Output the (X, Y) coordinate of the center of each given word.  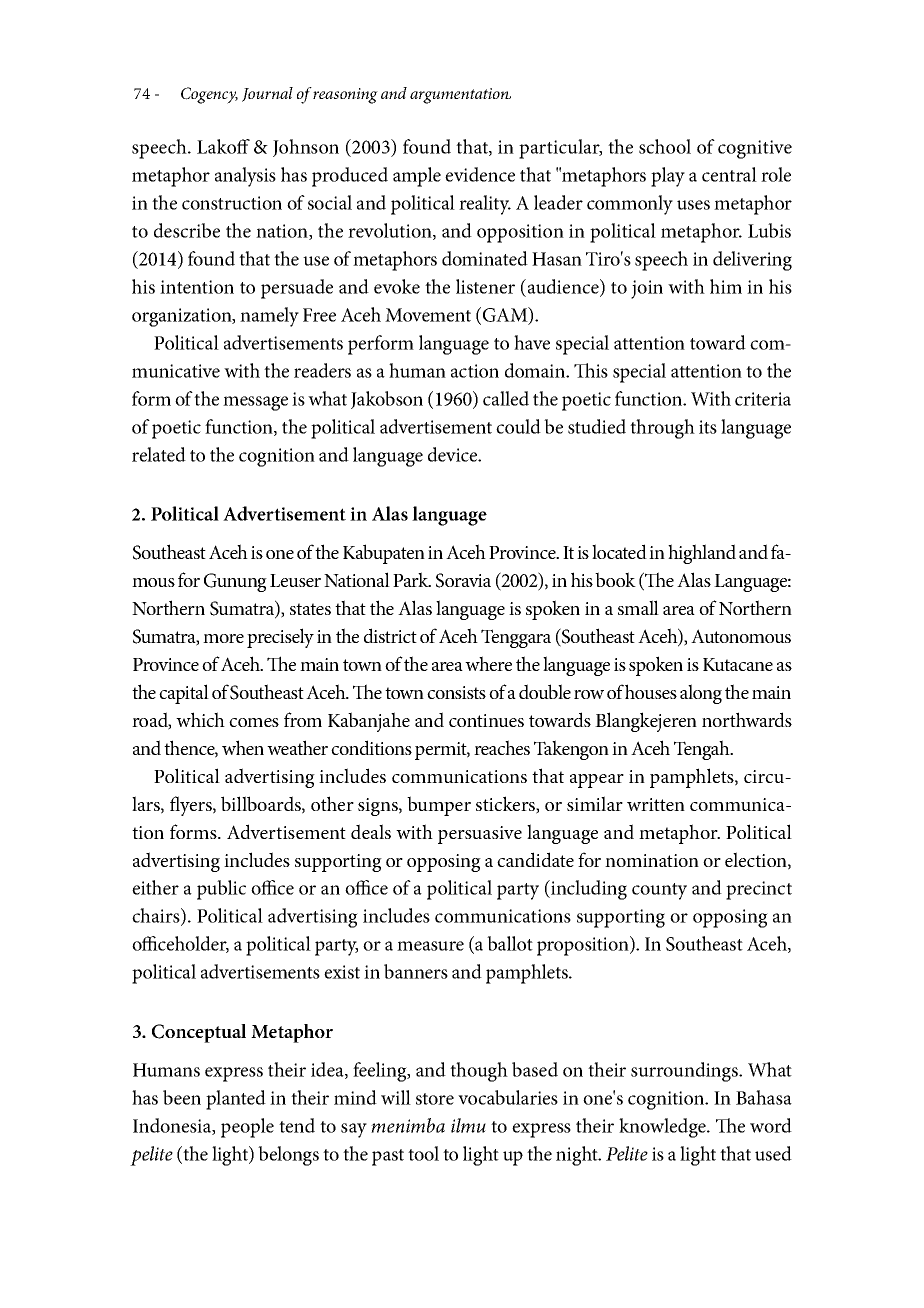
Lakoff (223, 146)
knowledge (663, 1128)
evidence (480, 174)
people (247, 1128)
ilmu (468, 1125)
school (665, 146)
